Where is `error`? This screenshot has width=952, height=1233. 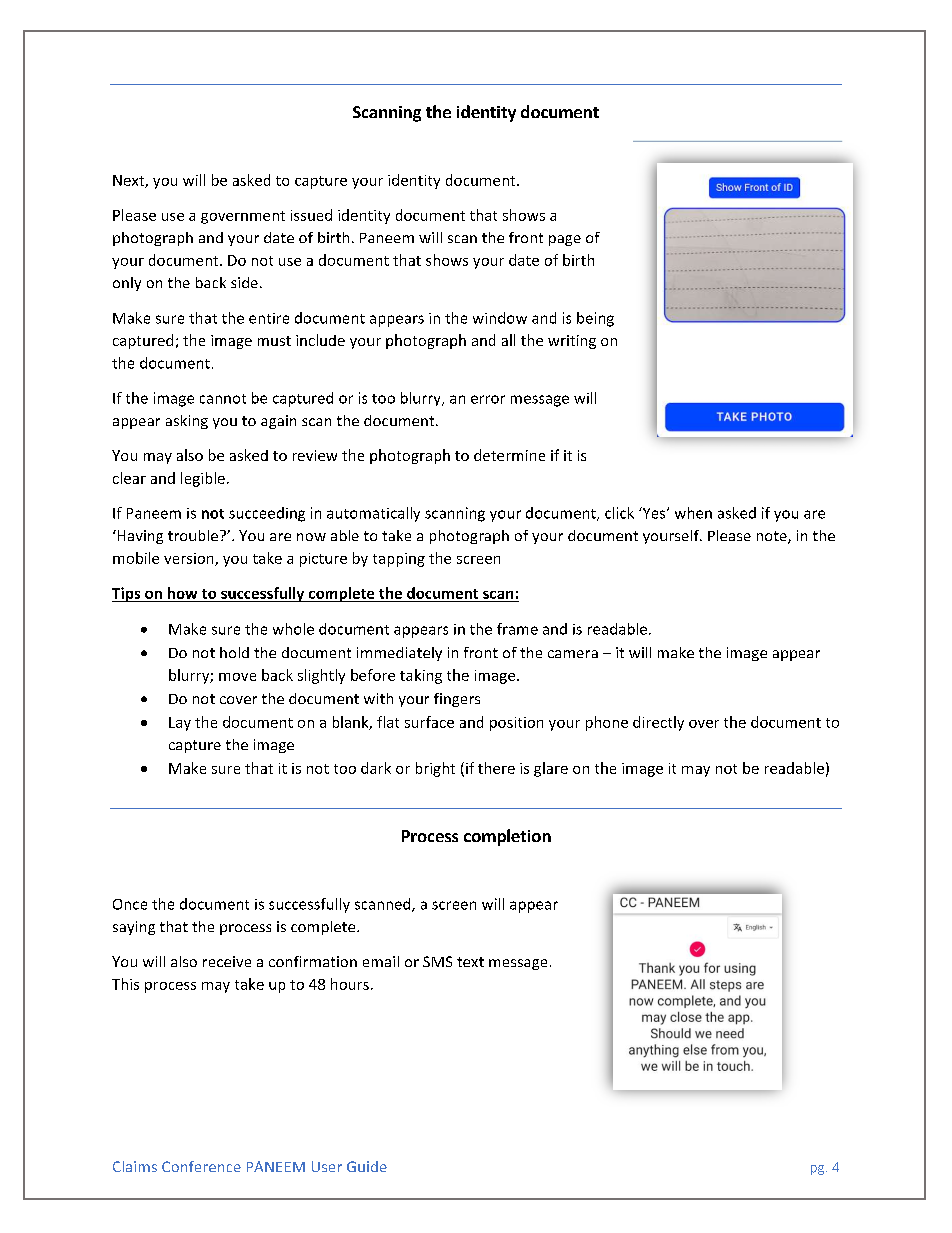 error is located at coordinates (488, 399).
